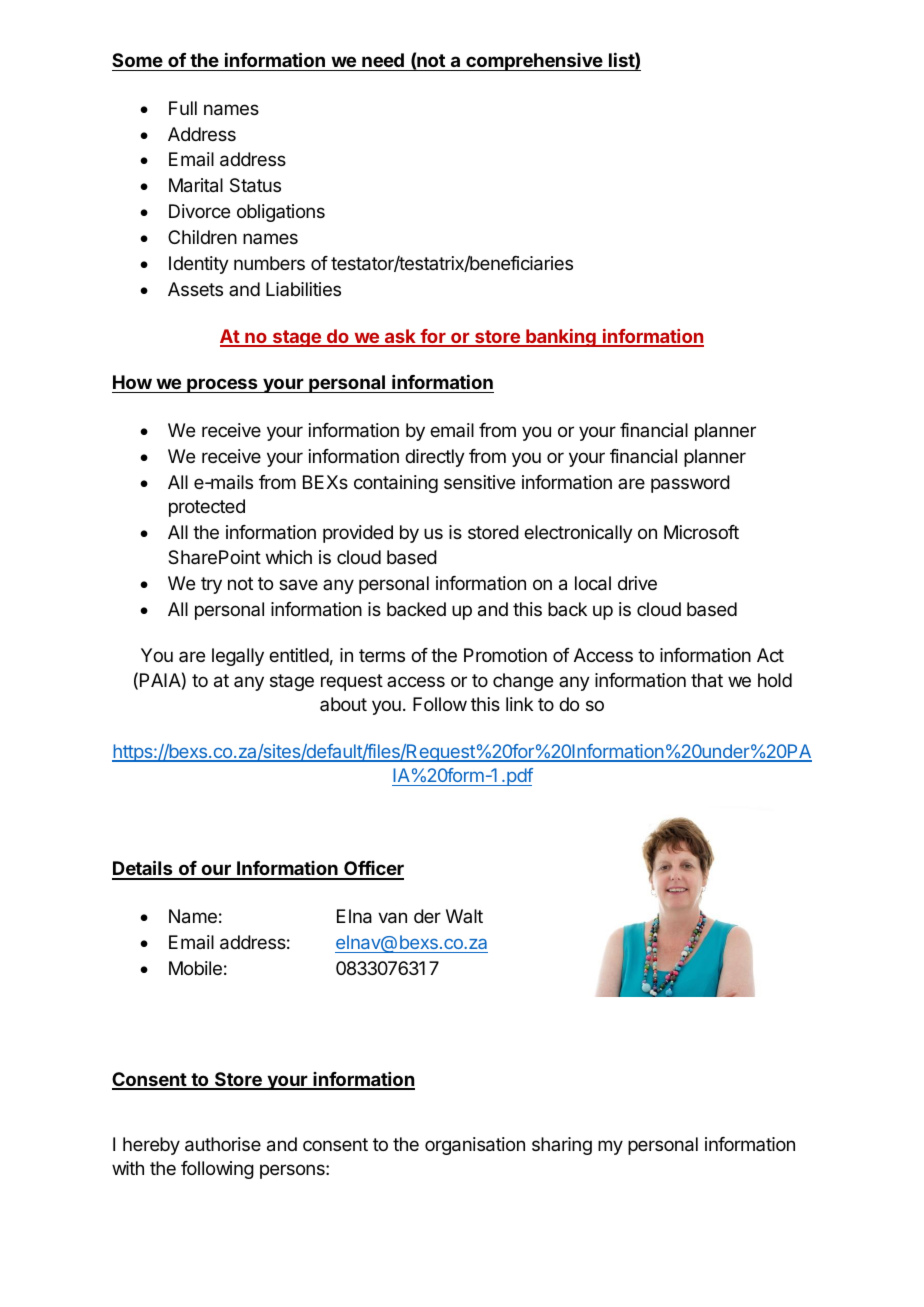 The height and width of the screenshot is (1307, 924). Describe the element at coordinates (435, 458) in the screenshot. I see `directly` at that location.
